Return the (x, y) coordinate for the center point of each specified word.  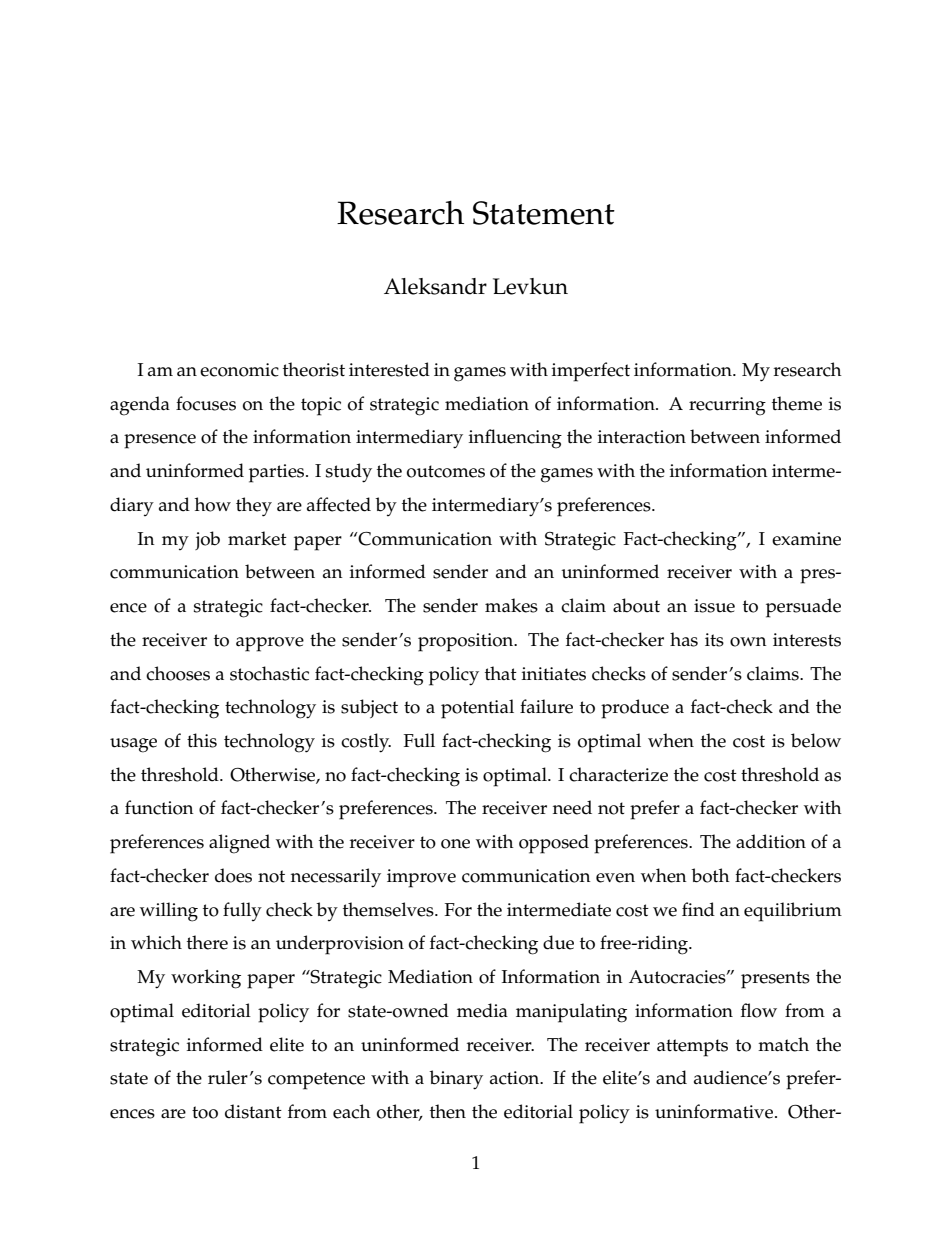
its (714, 640)
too (205, 1112)
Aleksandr (435, 286)
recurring (727, 406)
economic (239, 370)
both (710, 875)
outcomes (446, 471)
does (233, 875)
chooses (178, 673)
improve (421, 878)
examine (806, 539)
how (213, 504)
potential (477, 709)
